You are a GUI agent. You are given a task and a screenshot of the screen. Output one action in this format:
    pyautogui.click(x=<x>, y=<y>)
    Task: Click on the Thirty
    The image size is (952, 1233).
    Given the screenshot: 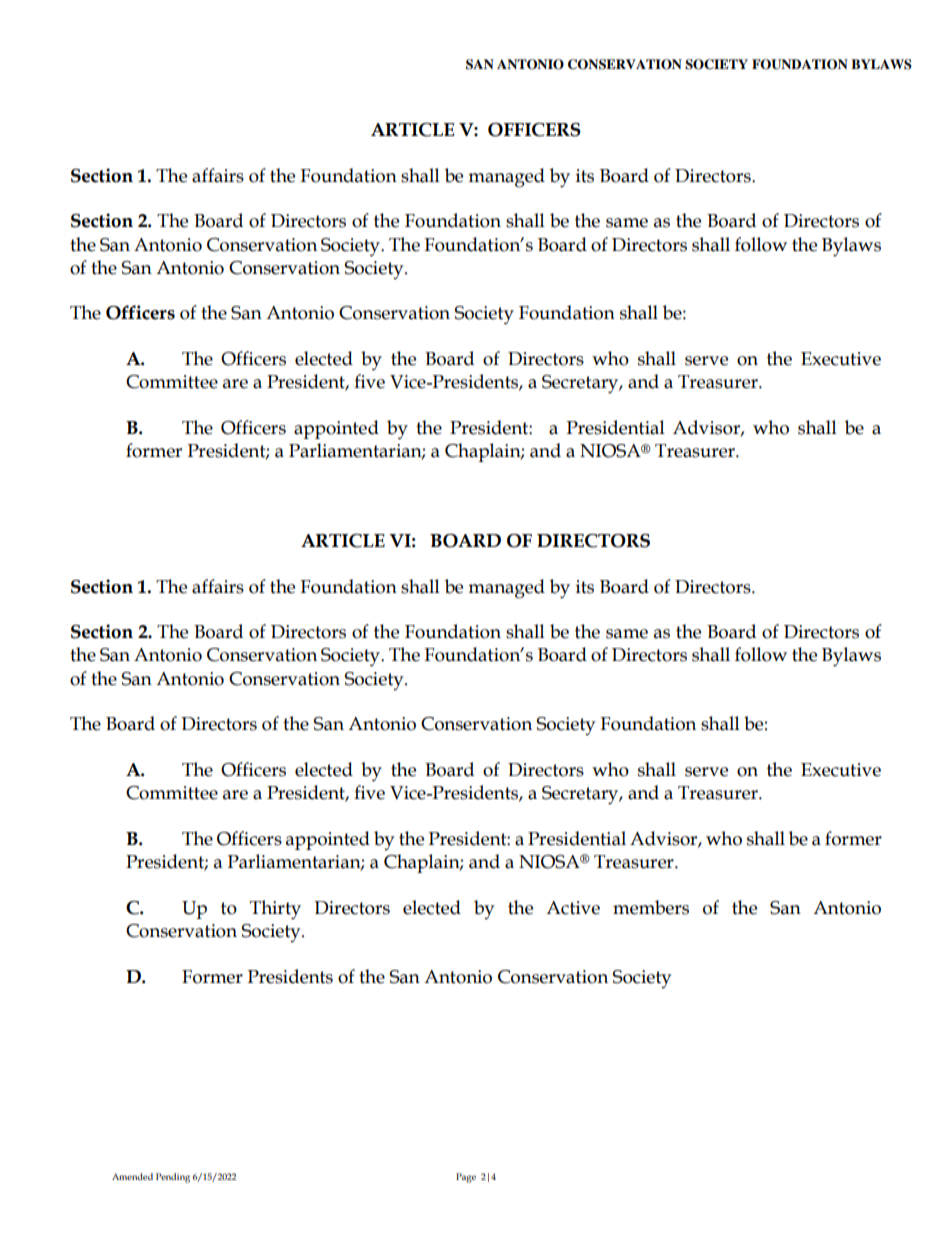 What is the action you would take?
    pyautogui.click(x=275, y=910)
